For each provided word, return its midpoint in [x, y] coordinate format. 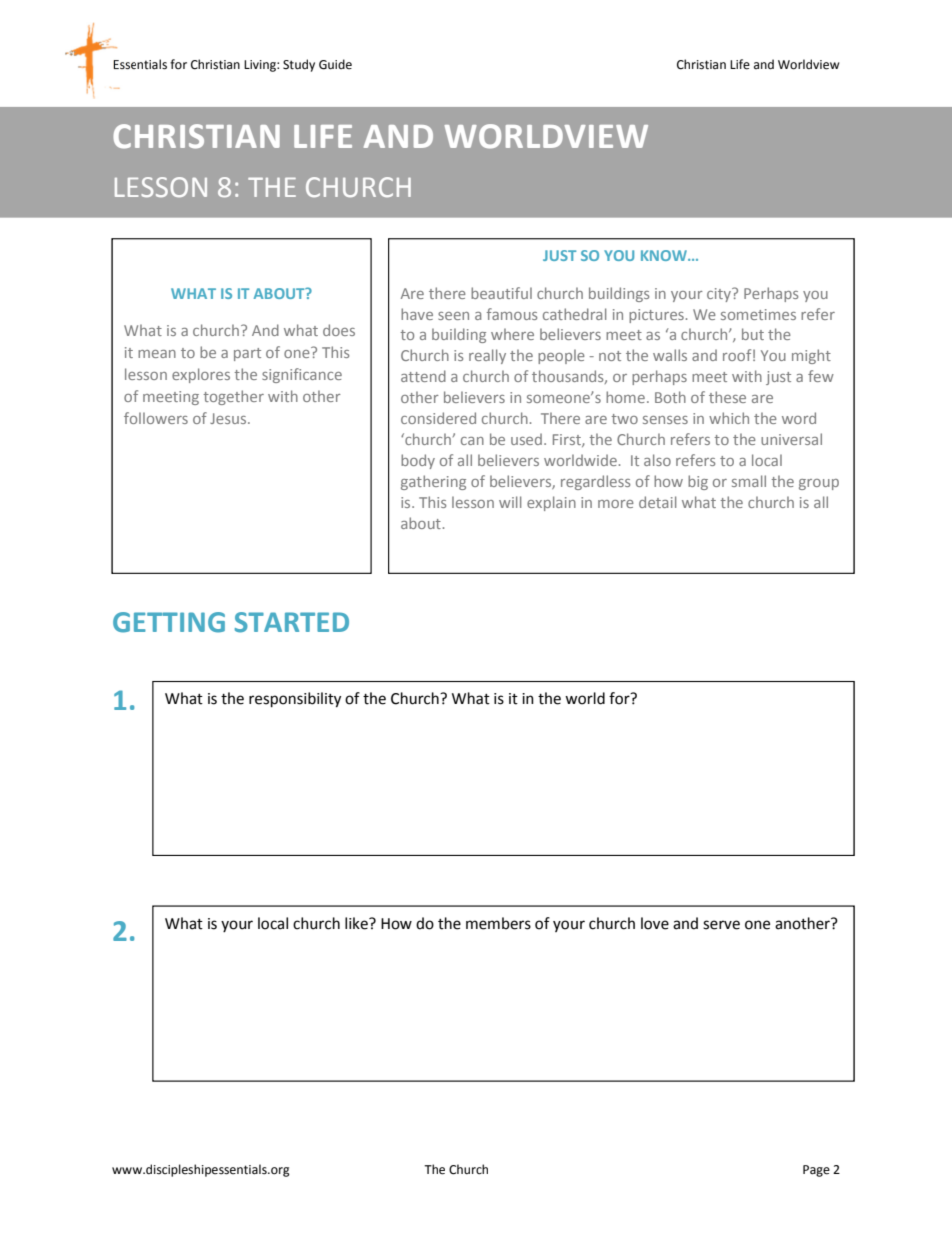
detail [657, 502]
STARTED [292, 622]
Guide [335, 64]
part [247, 354]
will [510, 502]
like [357, 923]
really [487, 356]
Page [816, 1171]
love [655, 923]
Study [299, 65]
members [498, 923]
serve [721, 925]
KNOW [665, 255]
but [753, 334]
